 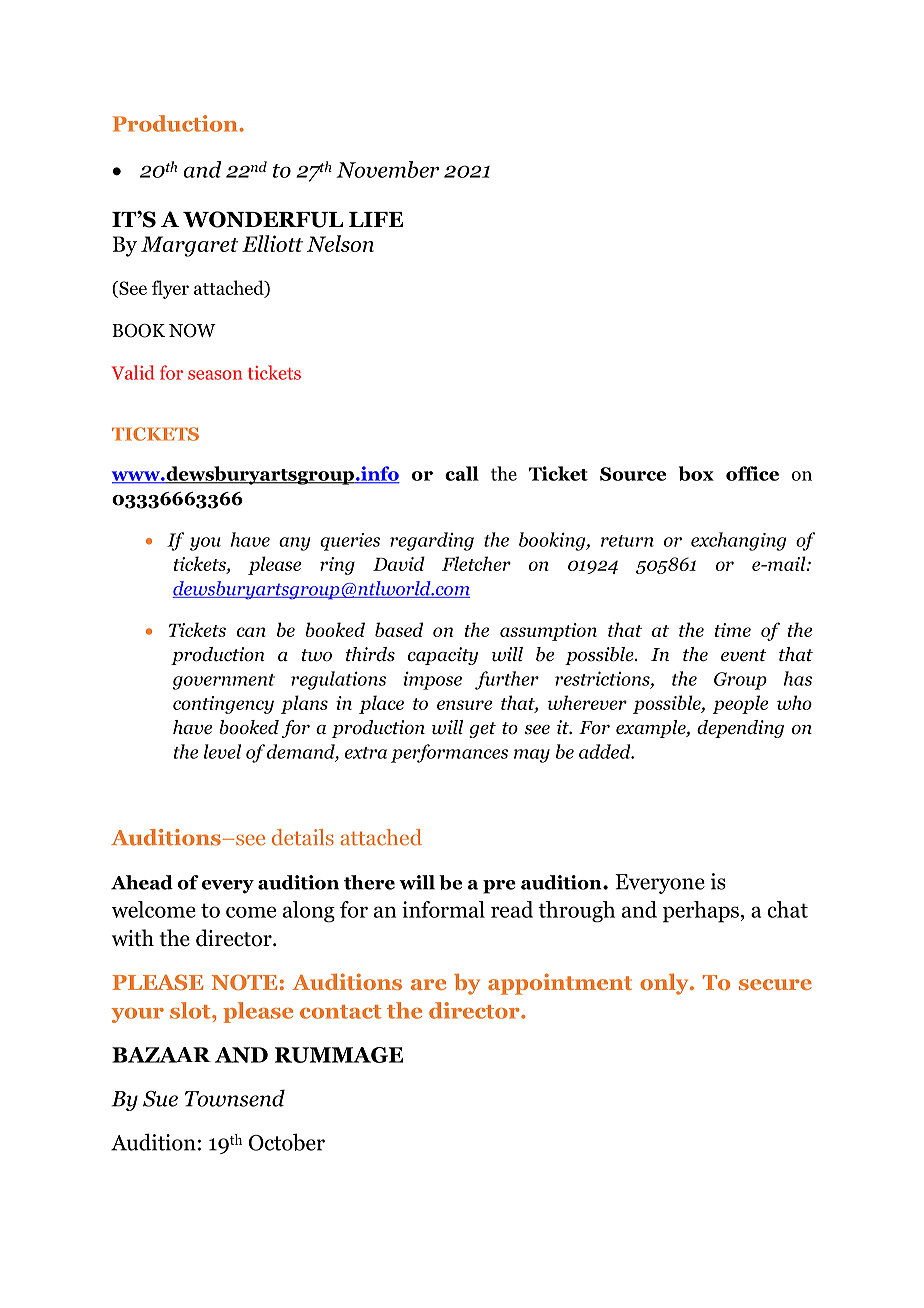 What do you see at coordinates (743, 655) in the screenshot?
I see `event` at bounding box center [743, 655].
